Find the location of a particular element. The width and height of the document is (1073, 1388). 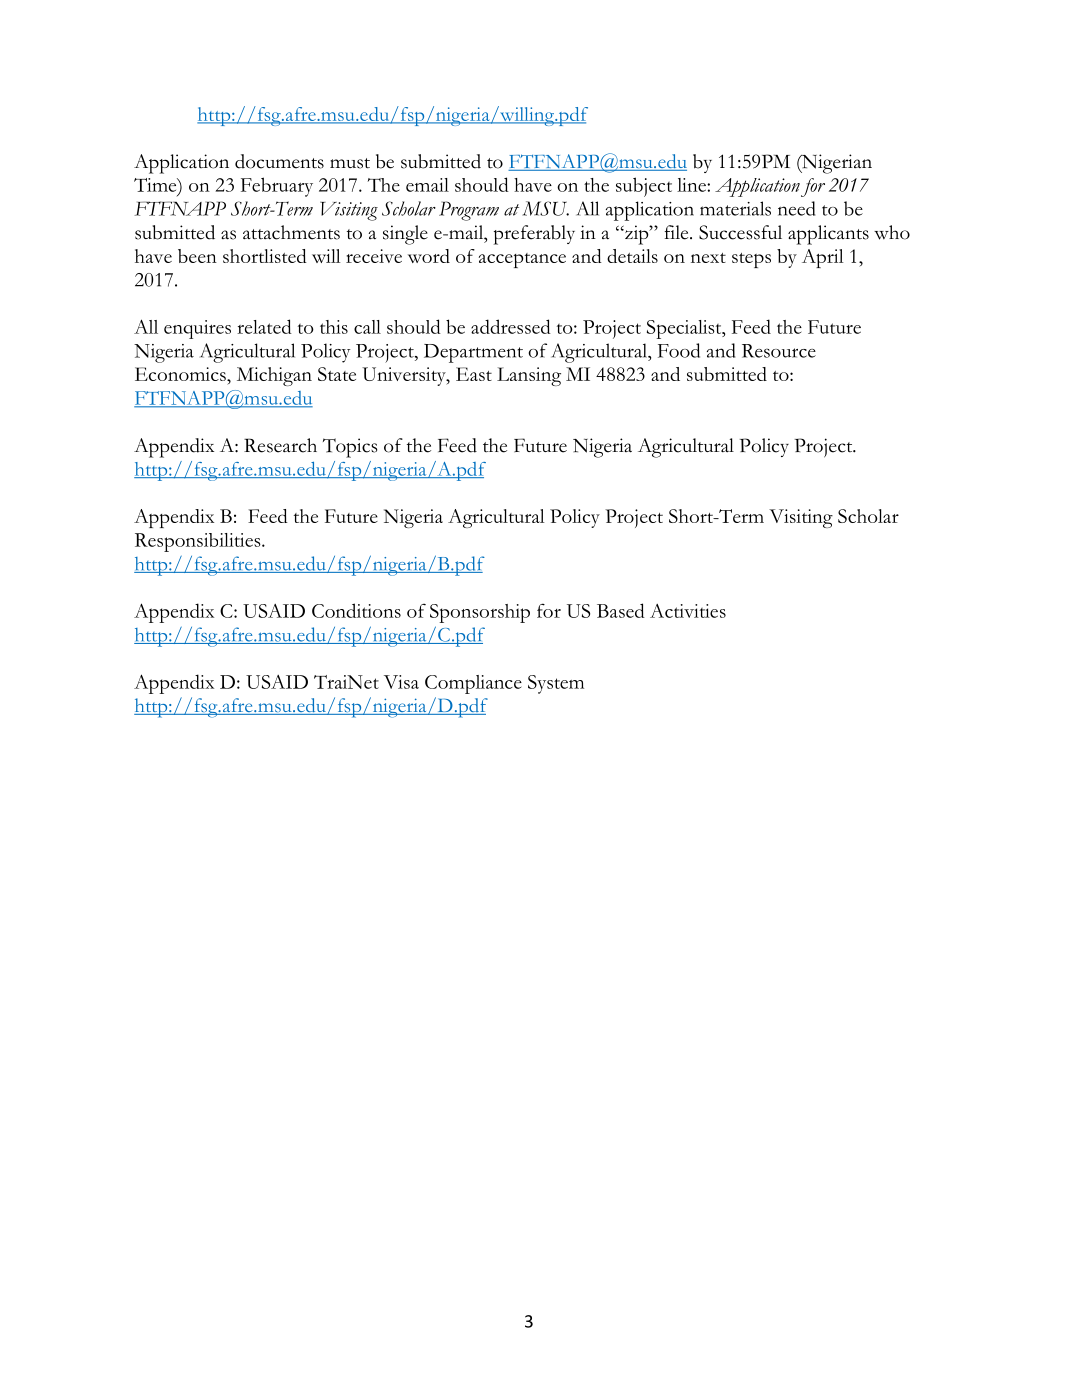

Lansing is located at coordinates (529, 376).
